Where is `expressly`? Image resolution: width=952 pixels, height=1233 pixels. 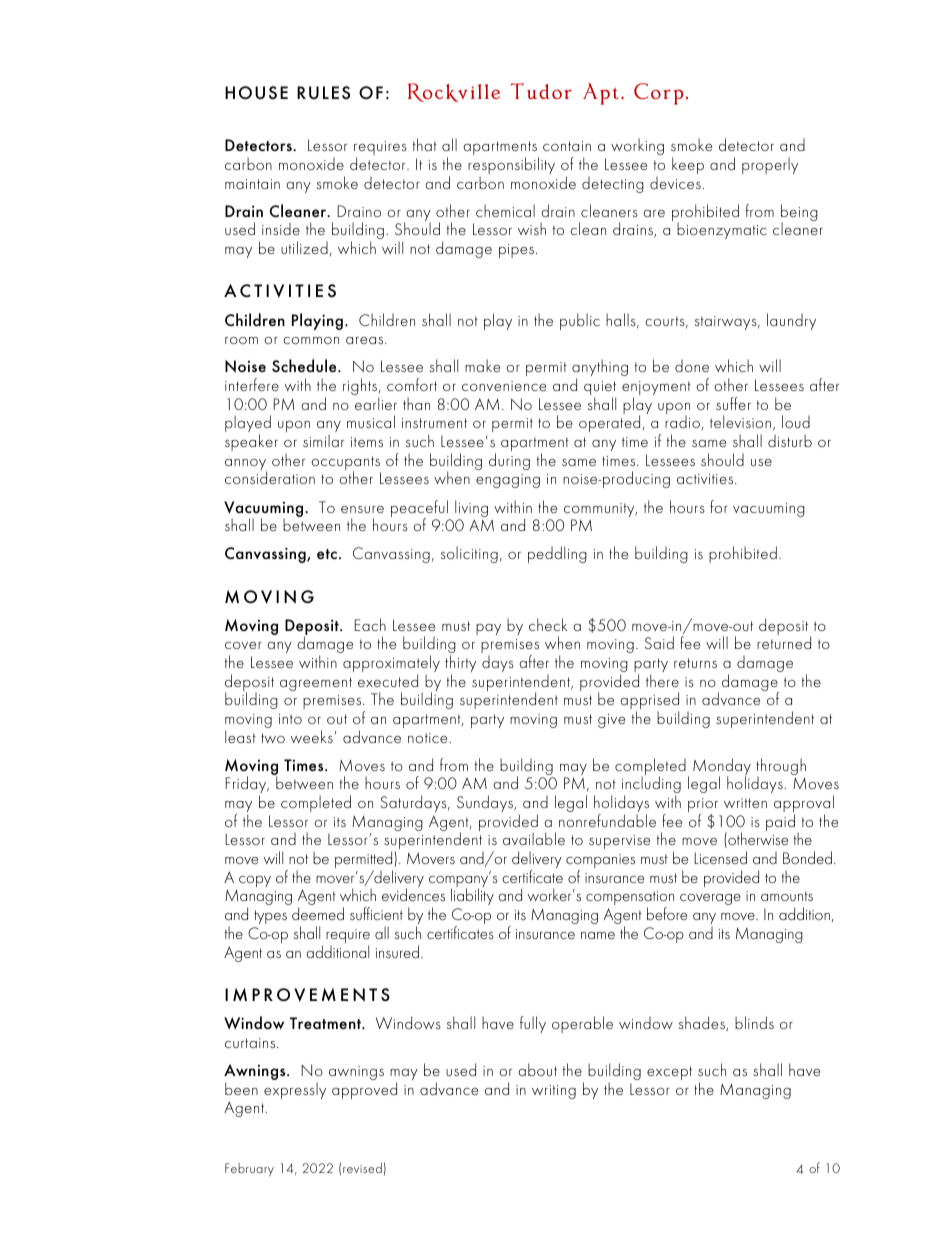 expressly is located at coordinates (295, 1090).
